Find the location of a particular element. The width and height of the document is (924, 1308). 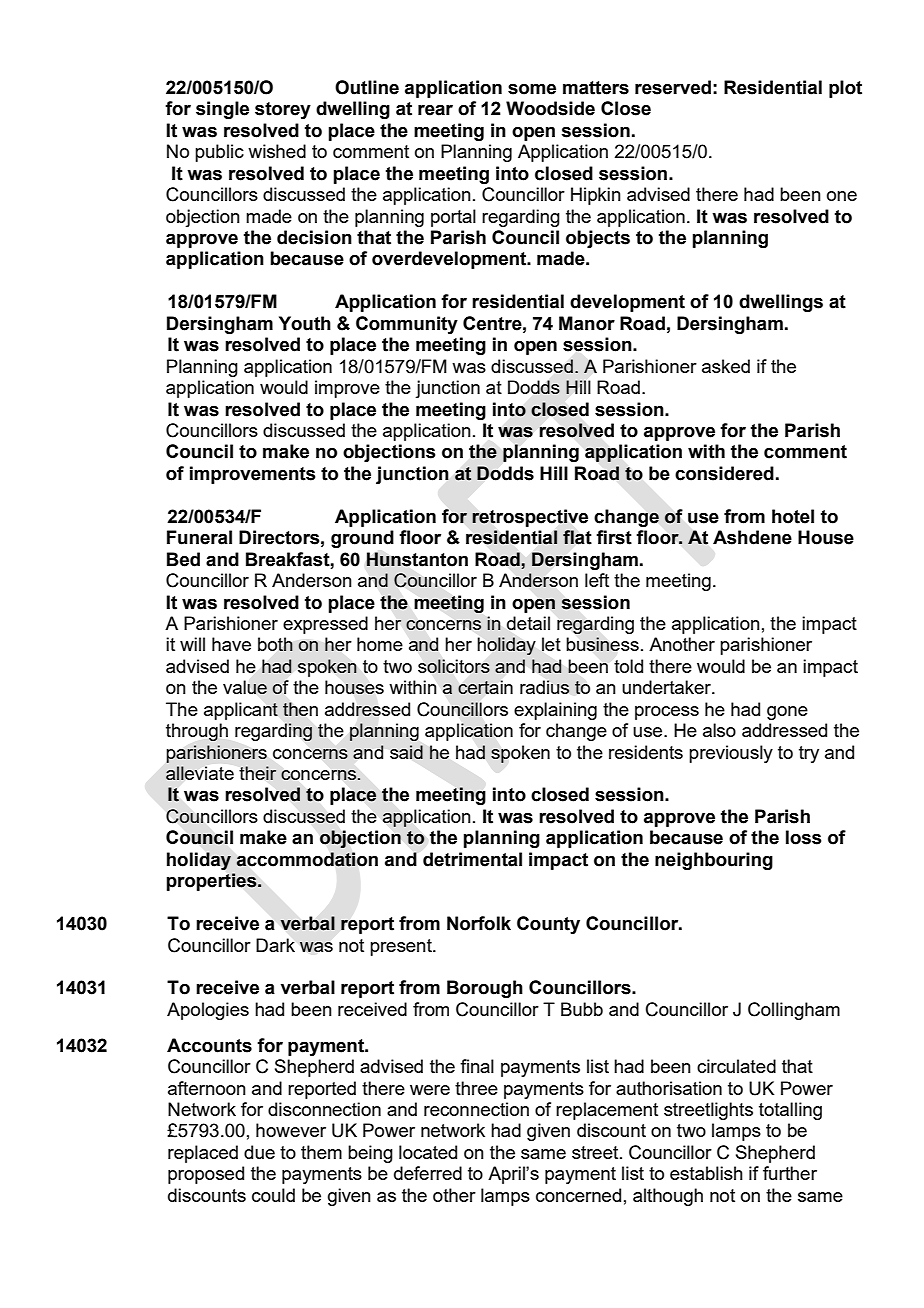

detail is located at coordinates (528, 623).
